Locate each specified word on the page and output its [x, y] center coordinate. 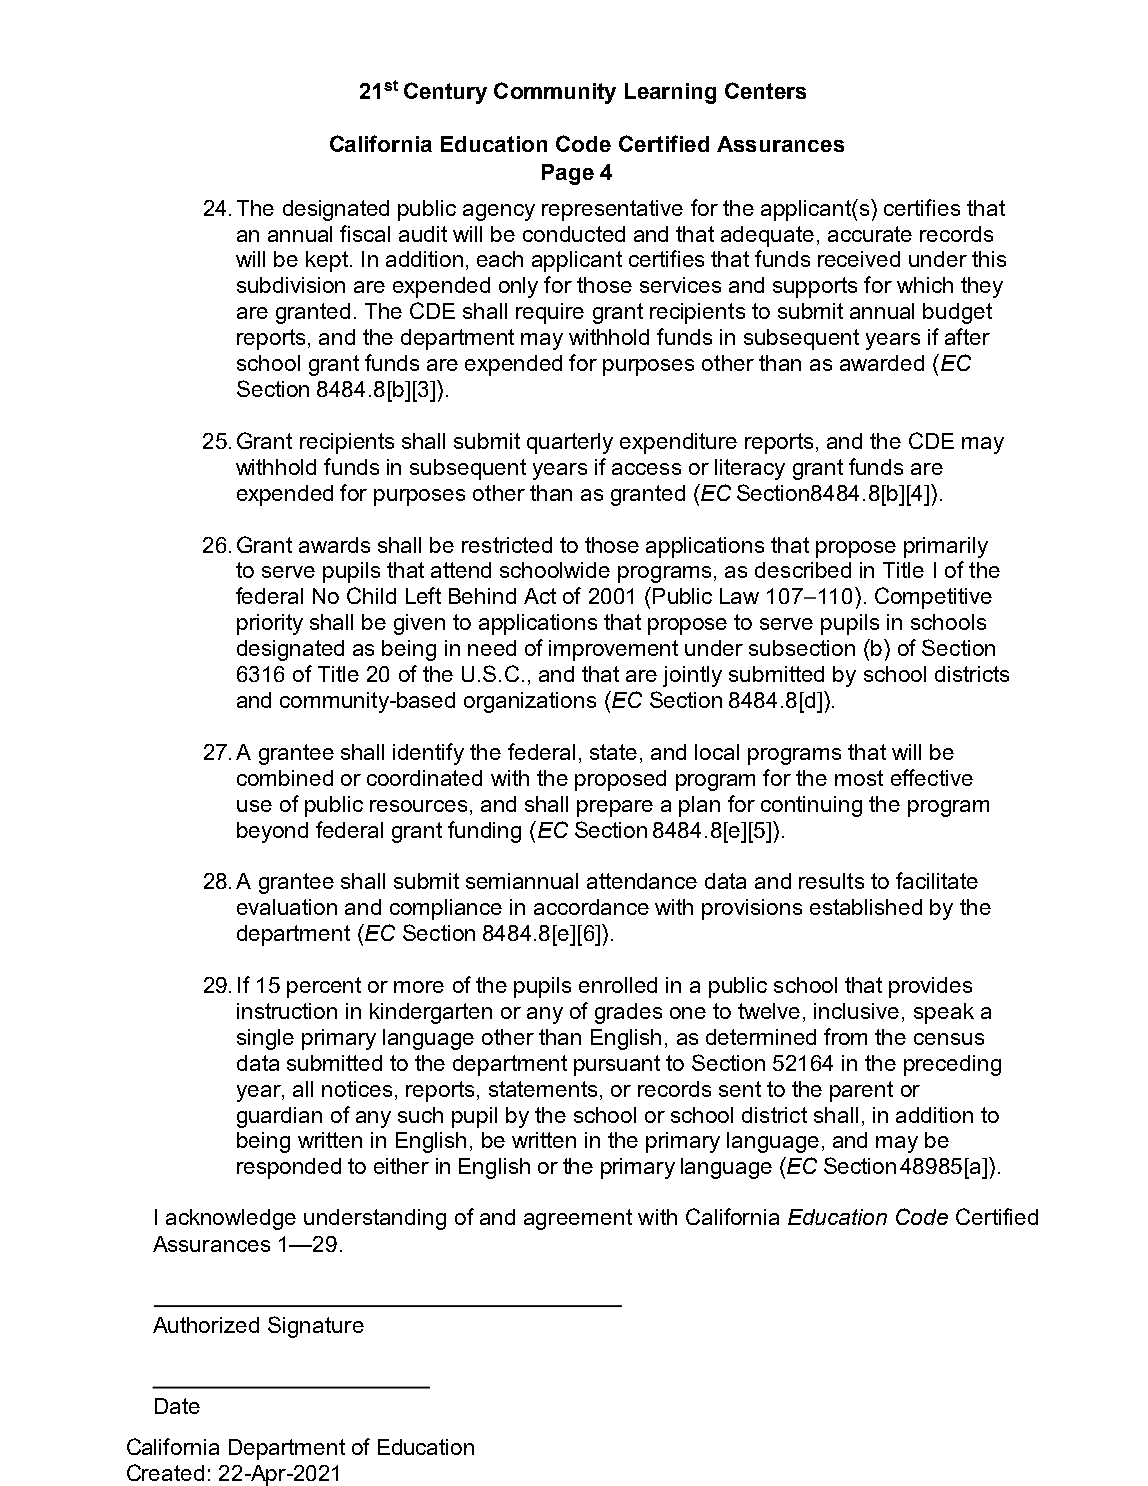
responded [289, 1168]
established [866, 907]
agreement [578, 1219]
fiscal [365, 233]
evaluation [287, 907]
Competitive [933, 598]
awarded [882, 363]
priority [270, 624]
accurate [870, 234]
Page [568, 174]
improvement [613, 650]
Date [177, 1406]
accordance [591, 907]
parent [861, 1091]
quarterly [570, 443]
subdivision [291, 285]
